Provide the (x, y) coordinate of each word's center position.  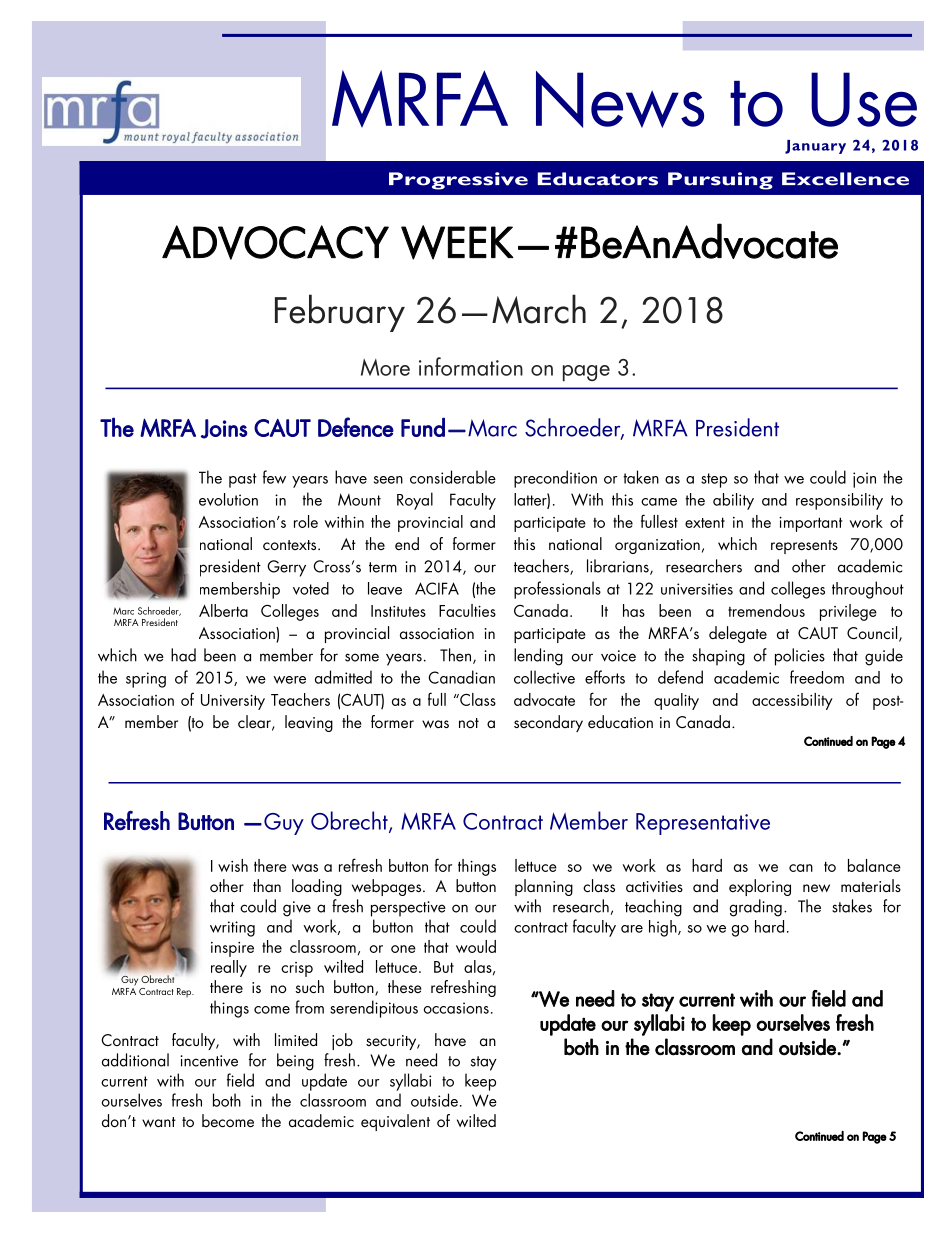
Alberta (223, 610)
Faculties (467, 610)
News (620, 99)
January (815, 147)
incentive (209, 1061)
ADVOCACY (275, 242)
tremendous (766, 610)
